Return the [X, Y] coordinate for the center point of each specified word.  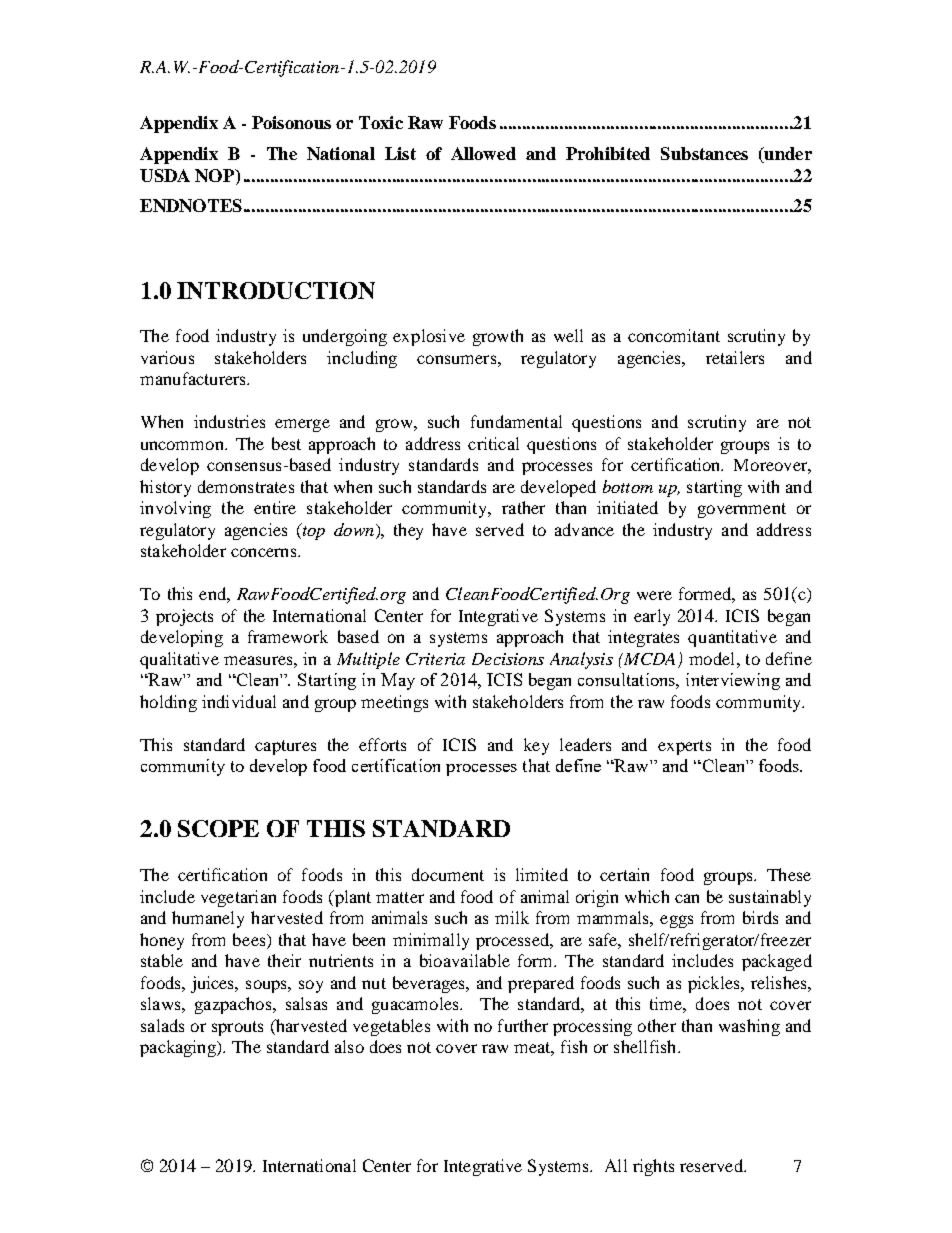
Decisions [508, 659]
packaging [179, 1048]
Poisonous [291, 122]
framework [288, 636]
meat [534, 1049]
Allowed [483, 153]
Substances [704, 153]
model [713, 658]
